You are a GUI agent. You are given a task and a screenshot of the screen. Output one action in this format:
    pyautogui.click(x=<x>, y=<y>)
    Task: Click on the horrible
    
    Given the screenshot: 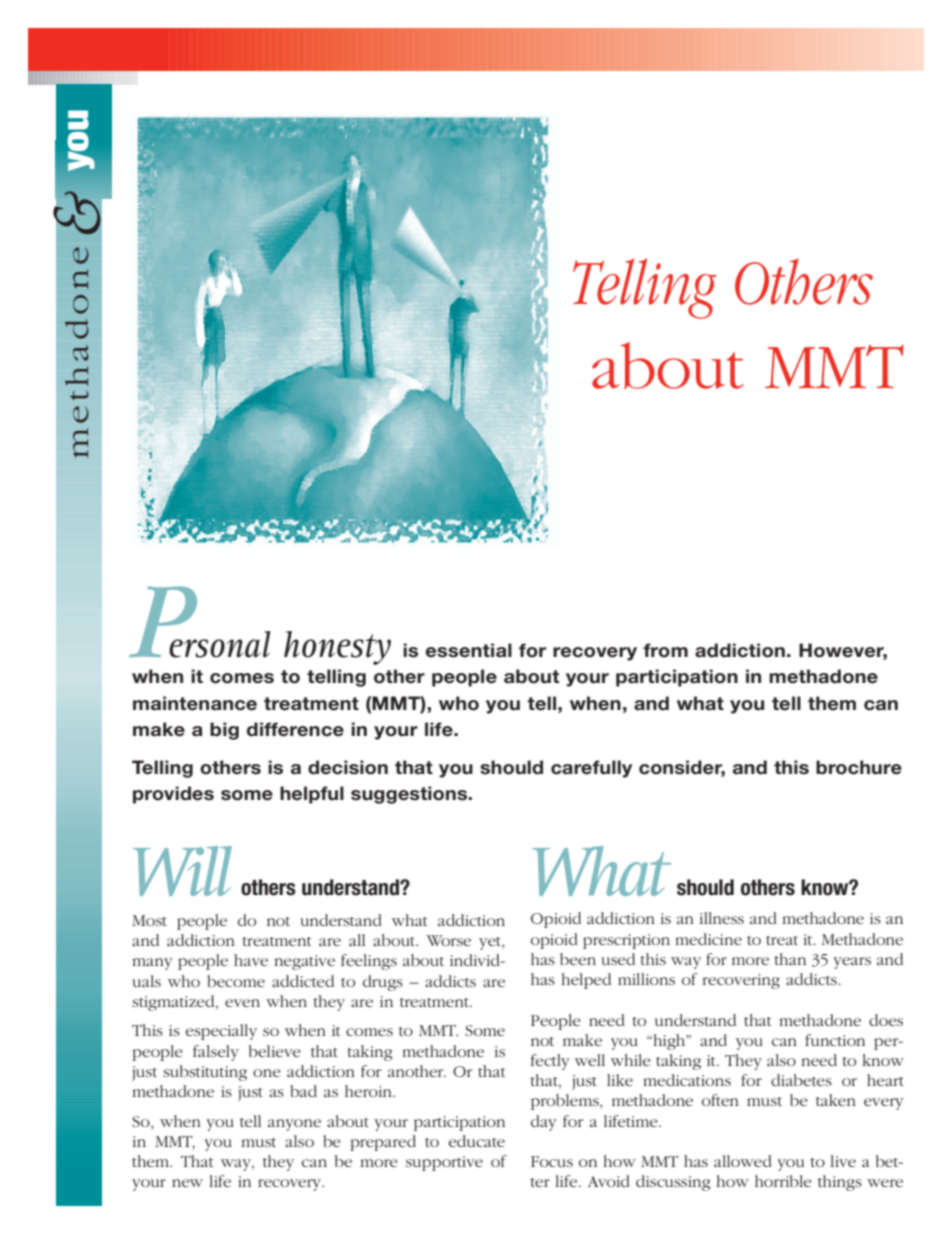 What is the action you would take?
    pyautogui.click(x=783, y=1181)
